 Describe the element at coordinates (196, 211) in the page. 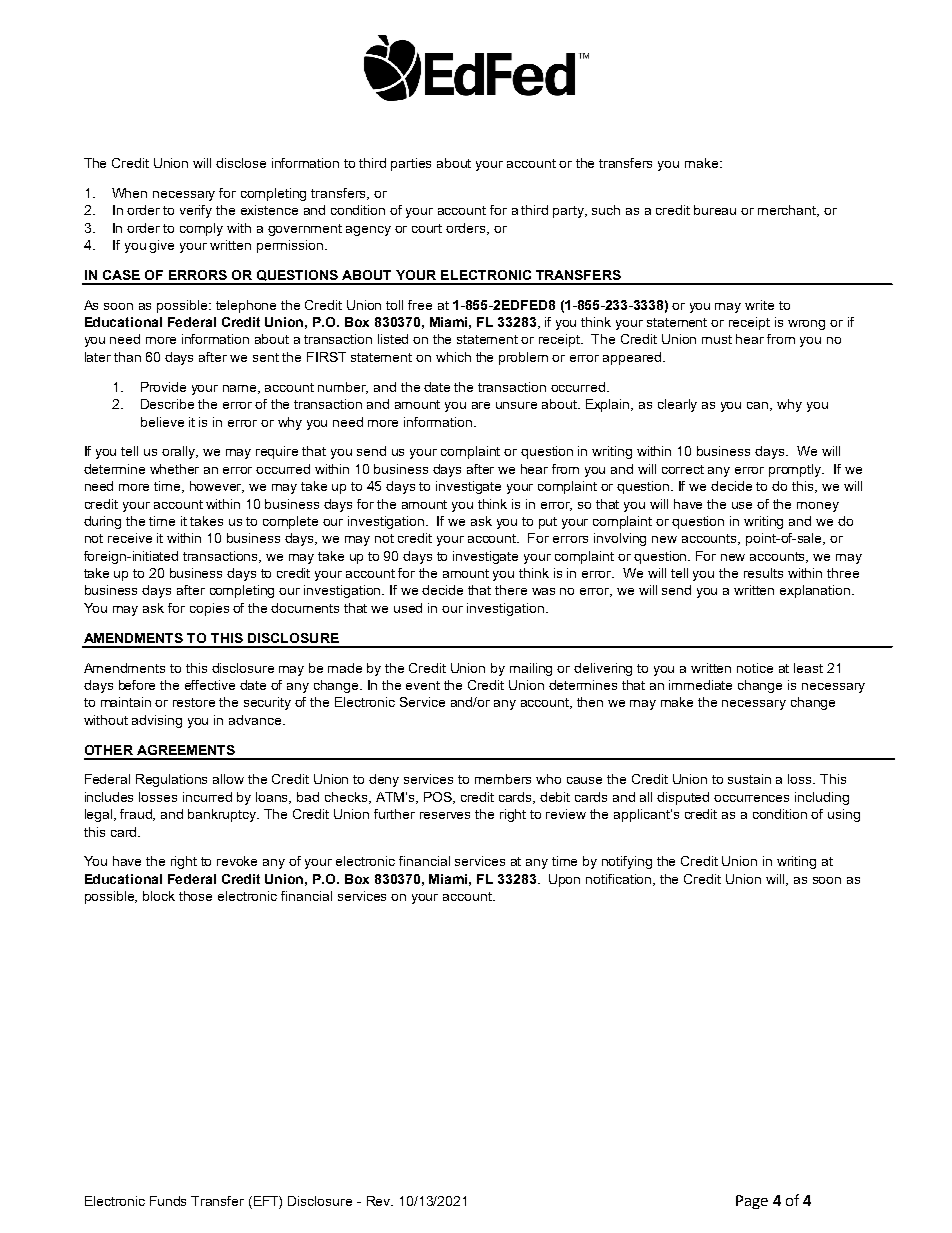

I see `verify` at that location.
